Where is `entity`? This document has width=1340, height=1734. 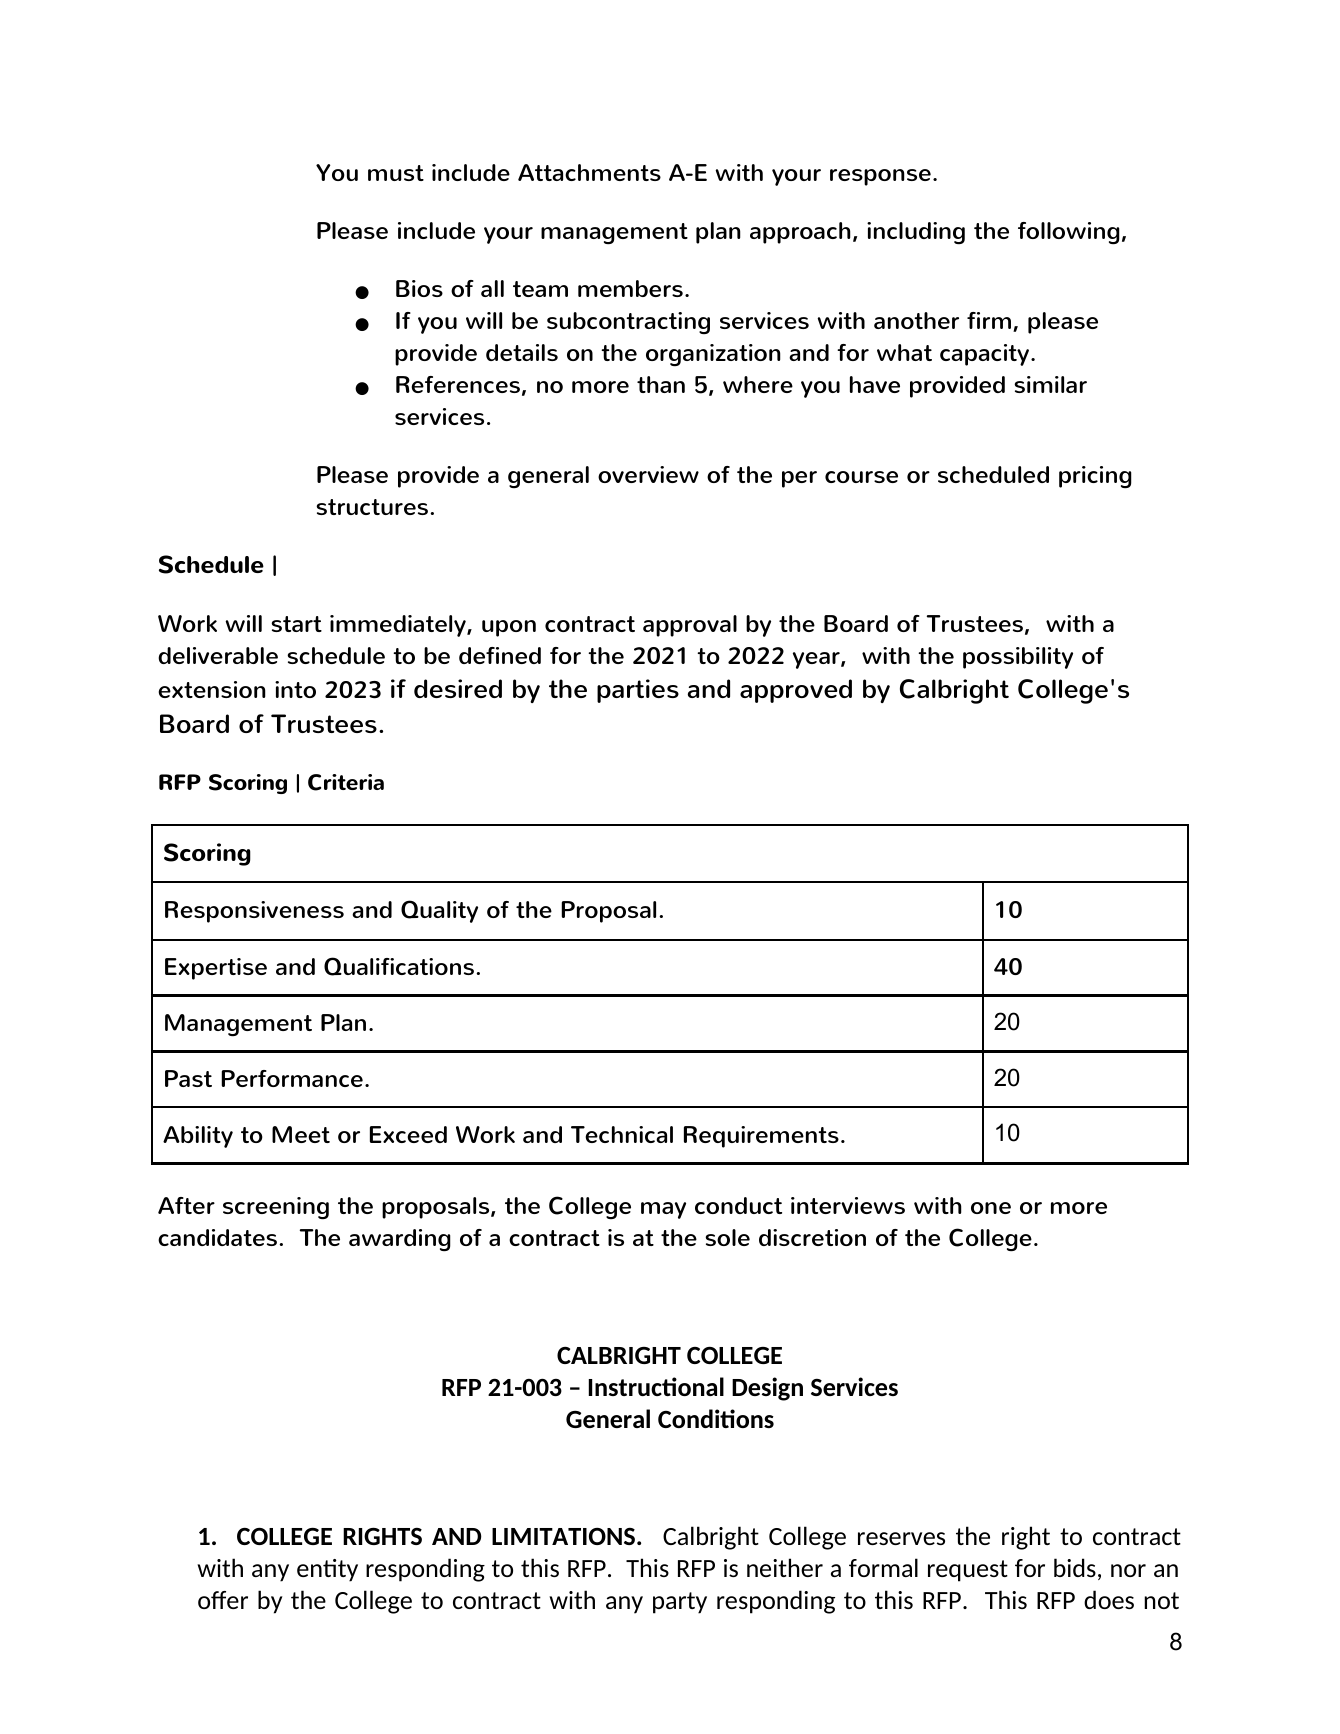 entity is located at coordinates (327, 1570).
